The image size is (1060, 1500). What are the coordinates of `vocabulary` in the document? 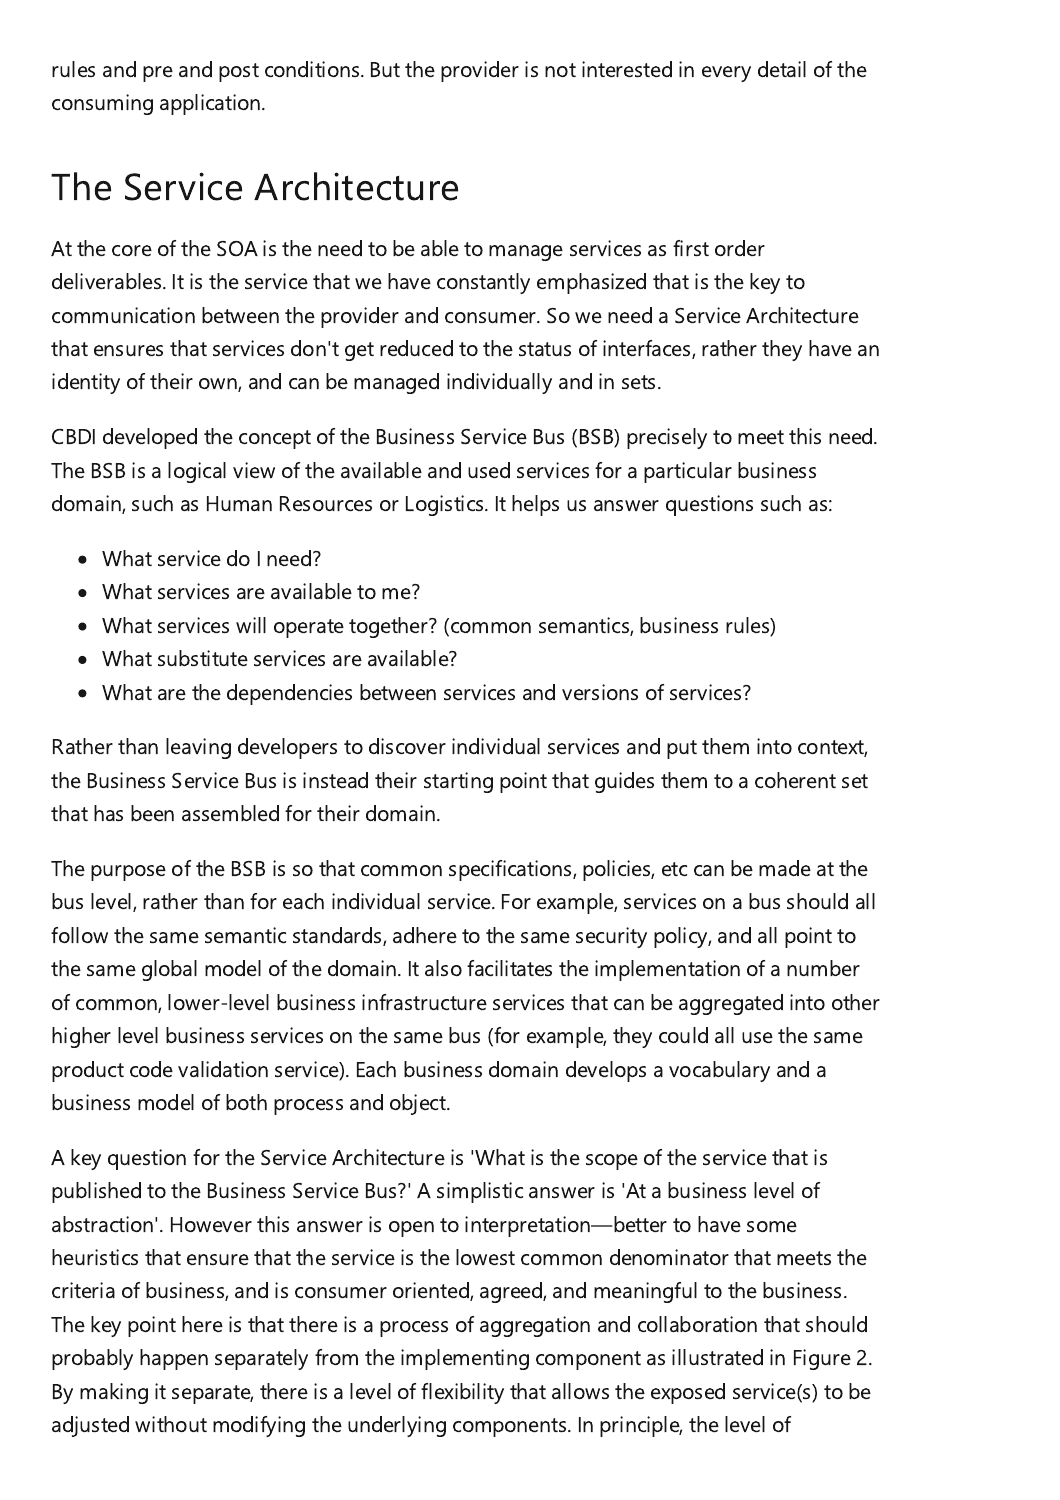 It's located at (719, 1071).
